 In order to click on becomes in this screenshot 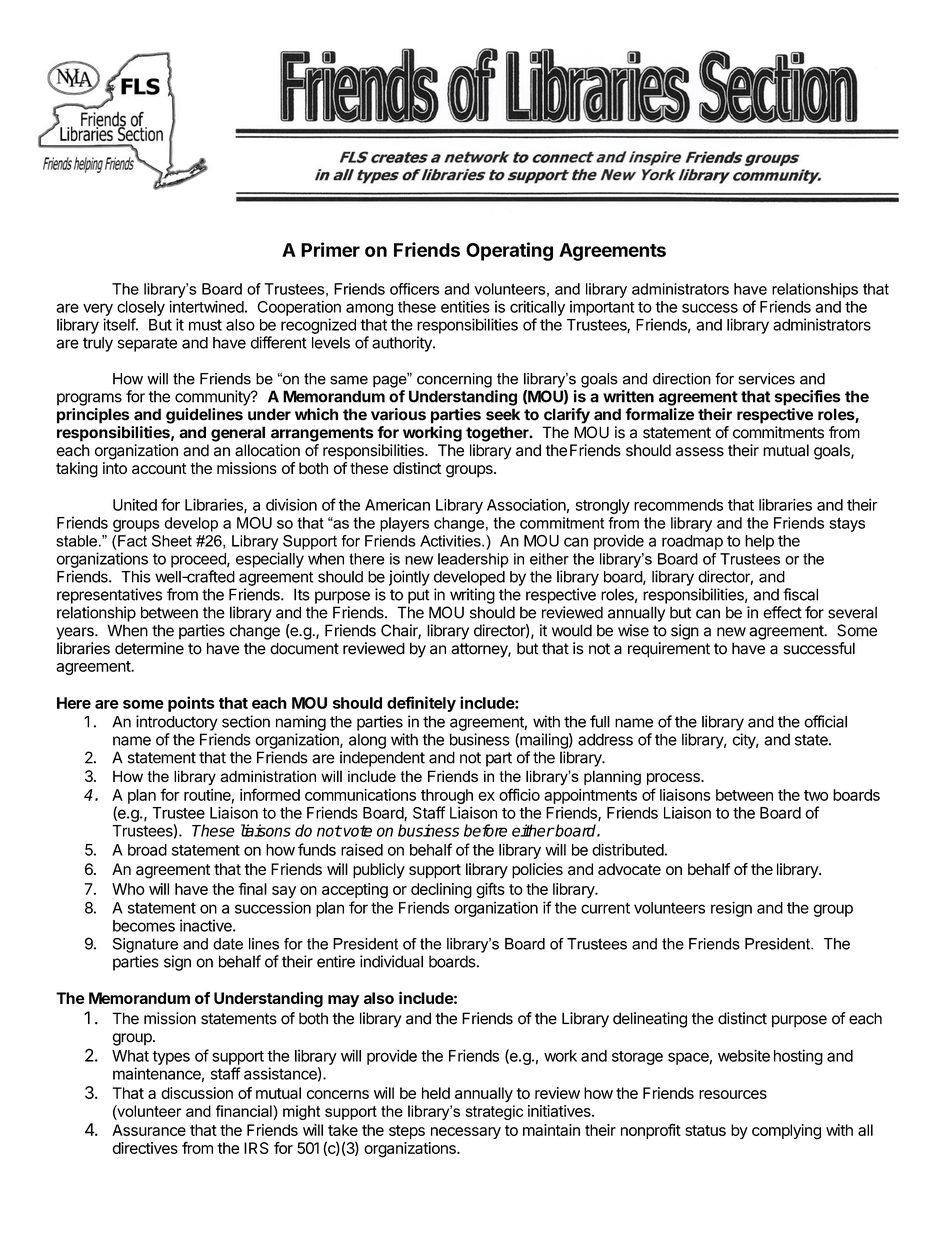, I will do `click(144, 926)`.
